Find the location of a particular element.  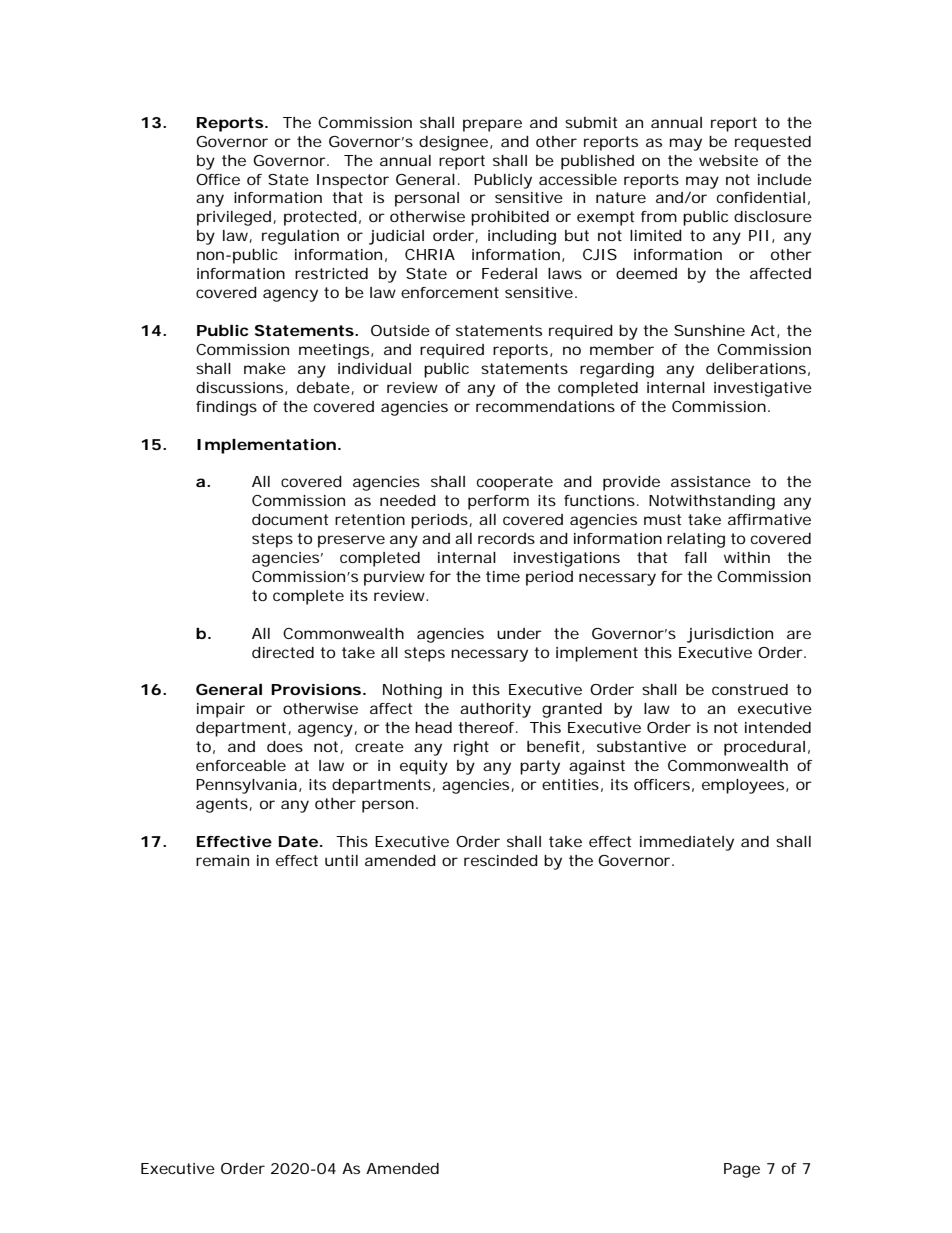

under is located at coordinates (519, 633).
